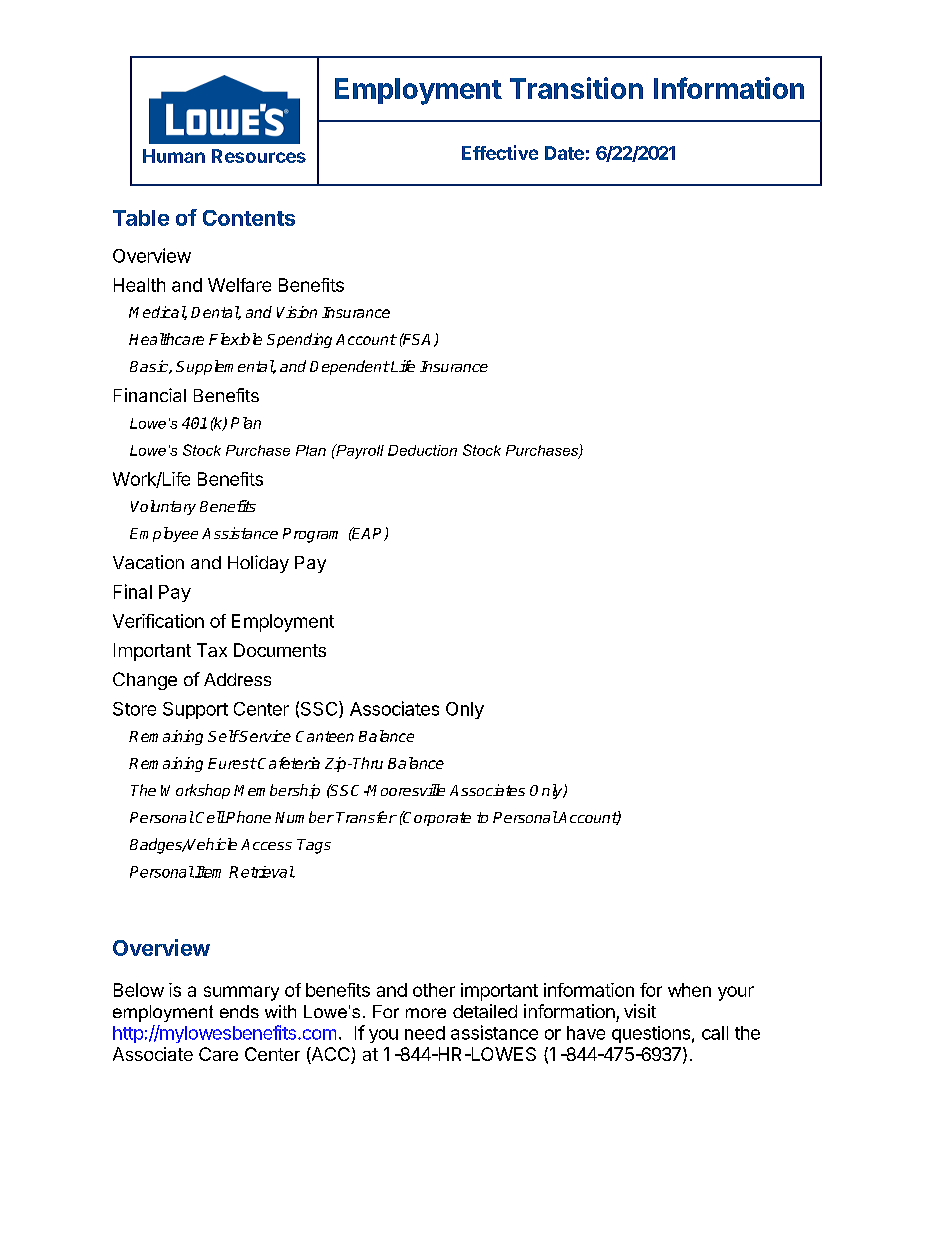  I want to click on more, so click(426, 1013).
